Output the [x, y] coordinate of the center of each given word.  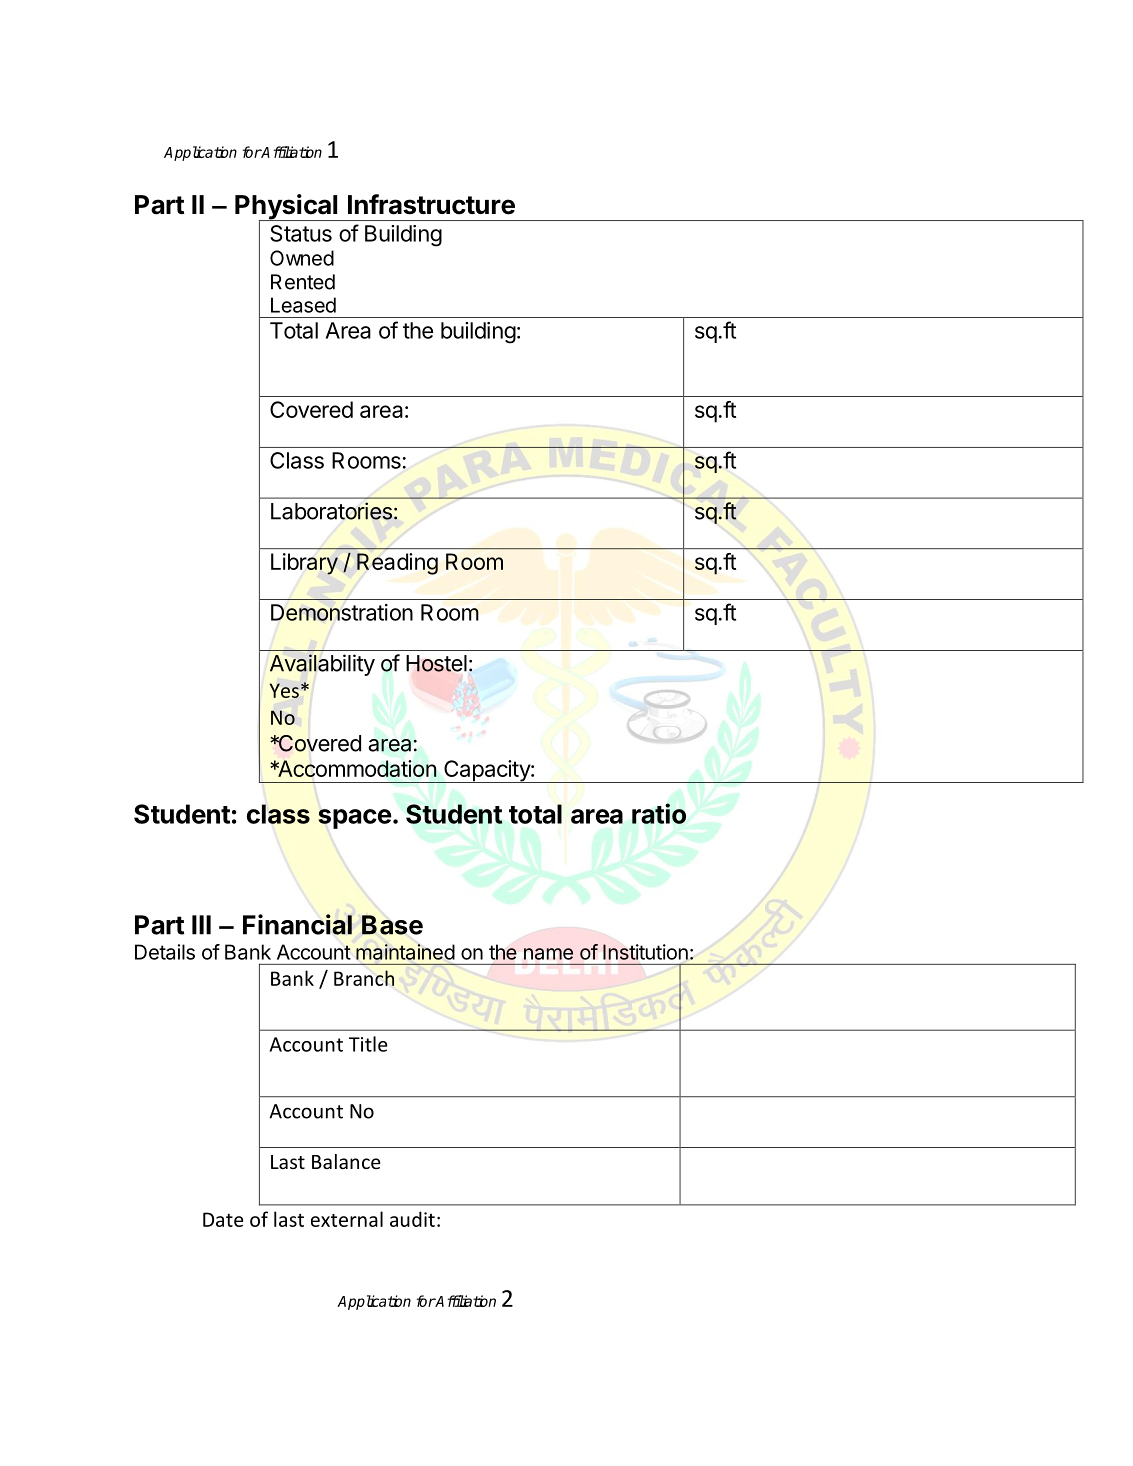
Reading [397, 564]
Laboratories [331, 511]
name [548, 954]
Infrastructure [431, 204]
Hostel [436, 663]
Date [223, 1219]
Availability [322, 665]
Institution [645, 952]
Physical [287, 208]
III [201, 925]
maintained [405, 952]
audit [412, 1219]
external [347, 1219]
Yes [284, 690]
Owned [302, 258]
